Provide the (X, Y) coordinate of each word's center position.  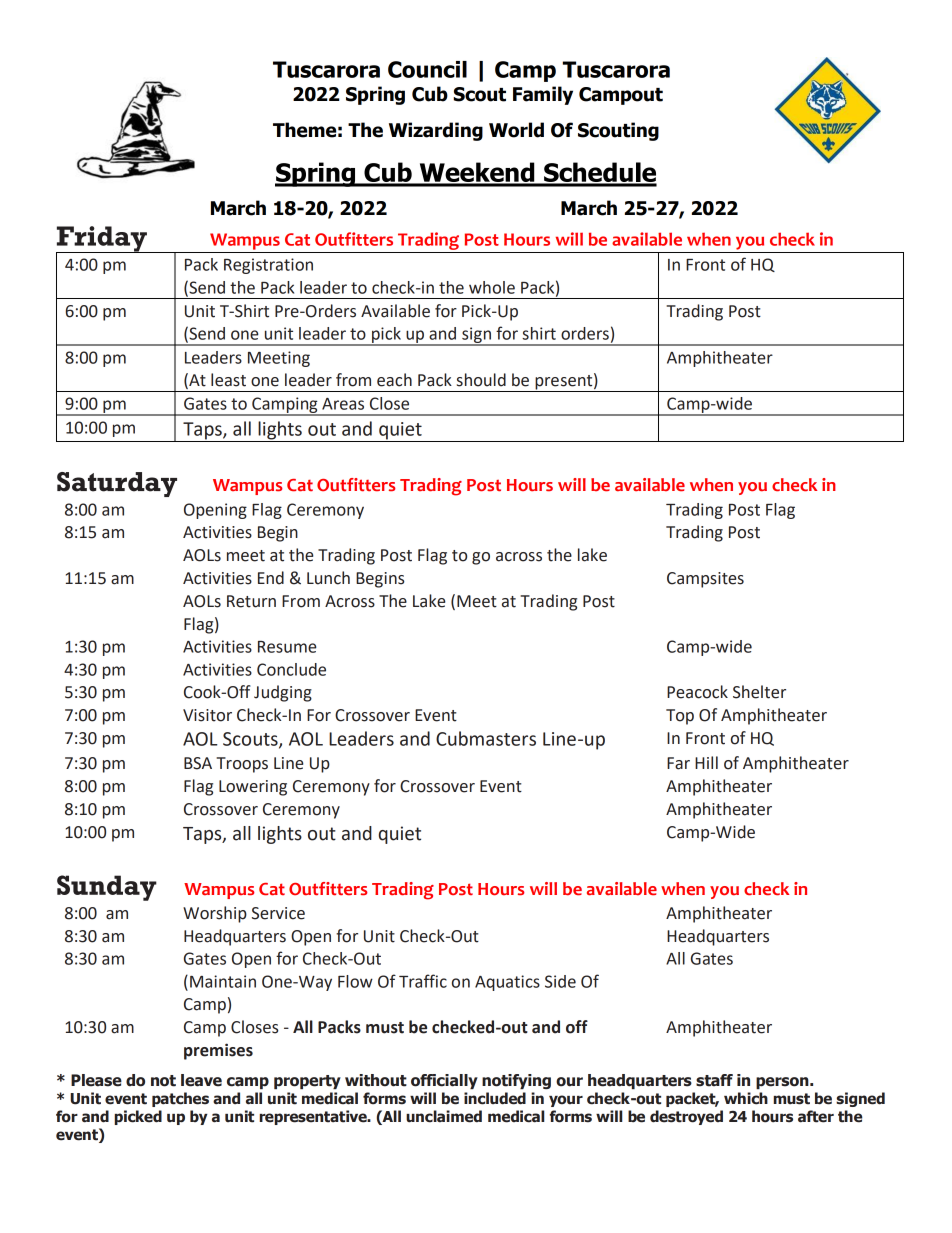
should (481, 380)
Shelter (759, 692)
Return (251, 601)
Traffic (423, 981)
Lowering (253, 788)
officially (444, 1081)
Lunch (328, 578)
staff (714, 1080)
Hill (706, 762)
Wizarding (436, 131)
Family (543, 95)
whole (492, 287)
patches (180, 1099)
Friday (102, 240)
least (228, 380)
